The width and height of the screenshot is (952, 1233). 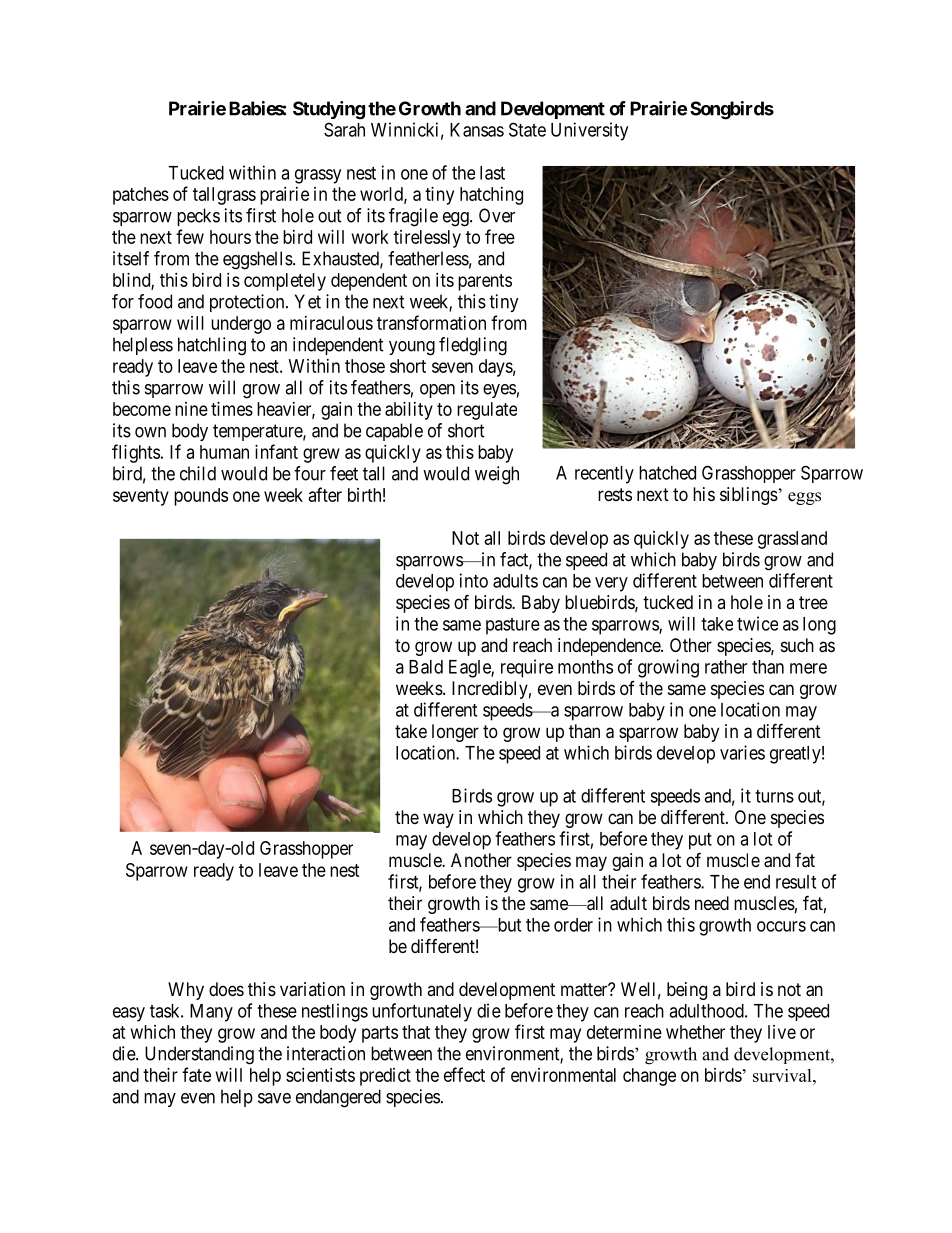 I want to click on fate, so click(x=196, y=1074).
